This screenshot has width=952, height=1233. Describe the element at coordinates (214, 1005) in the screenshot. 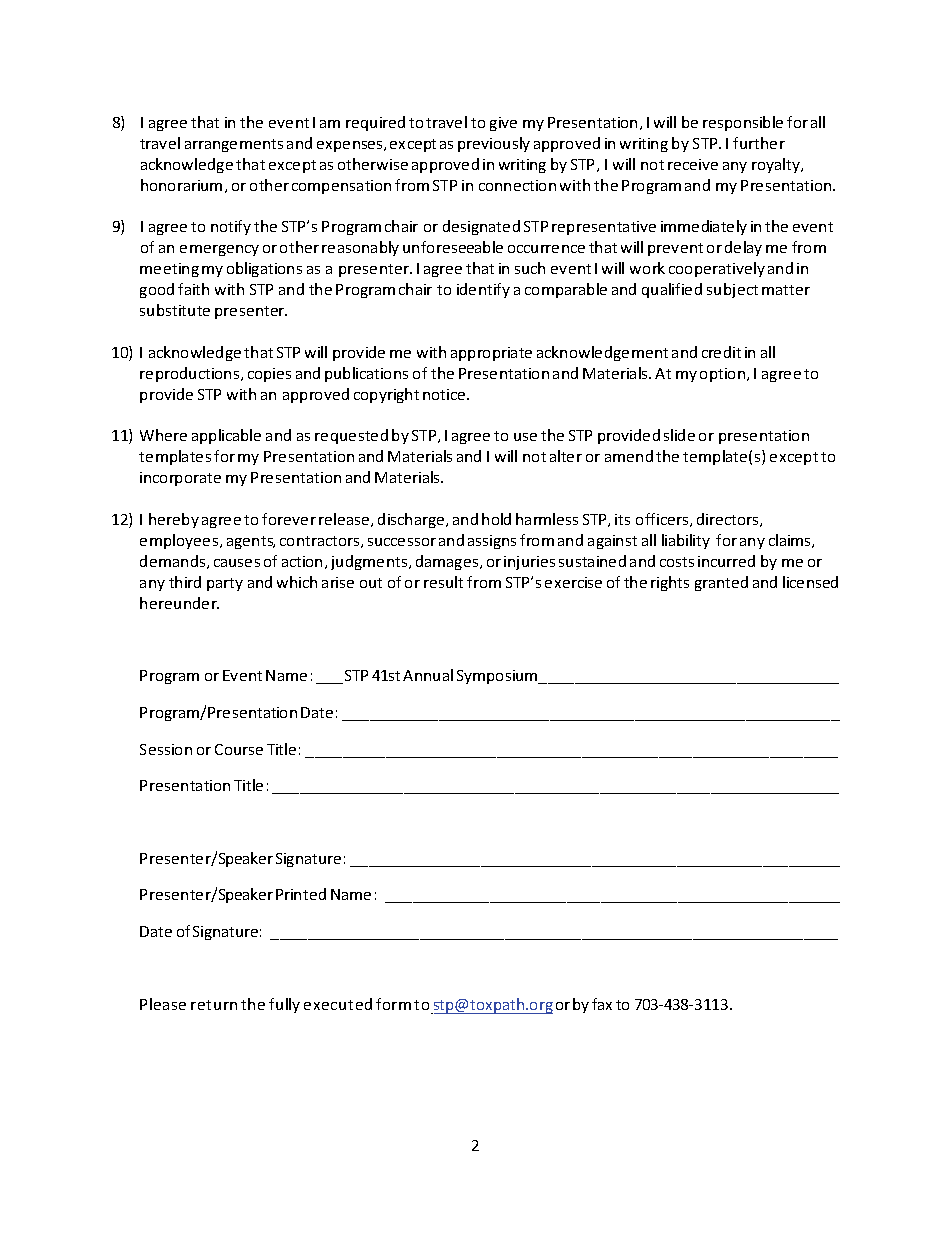

I see `return` at that location.
